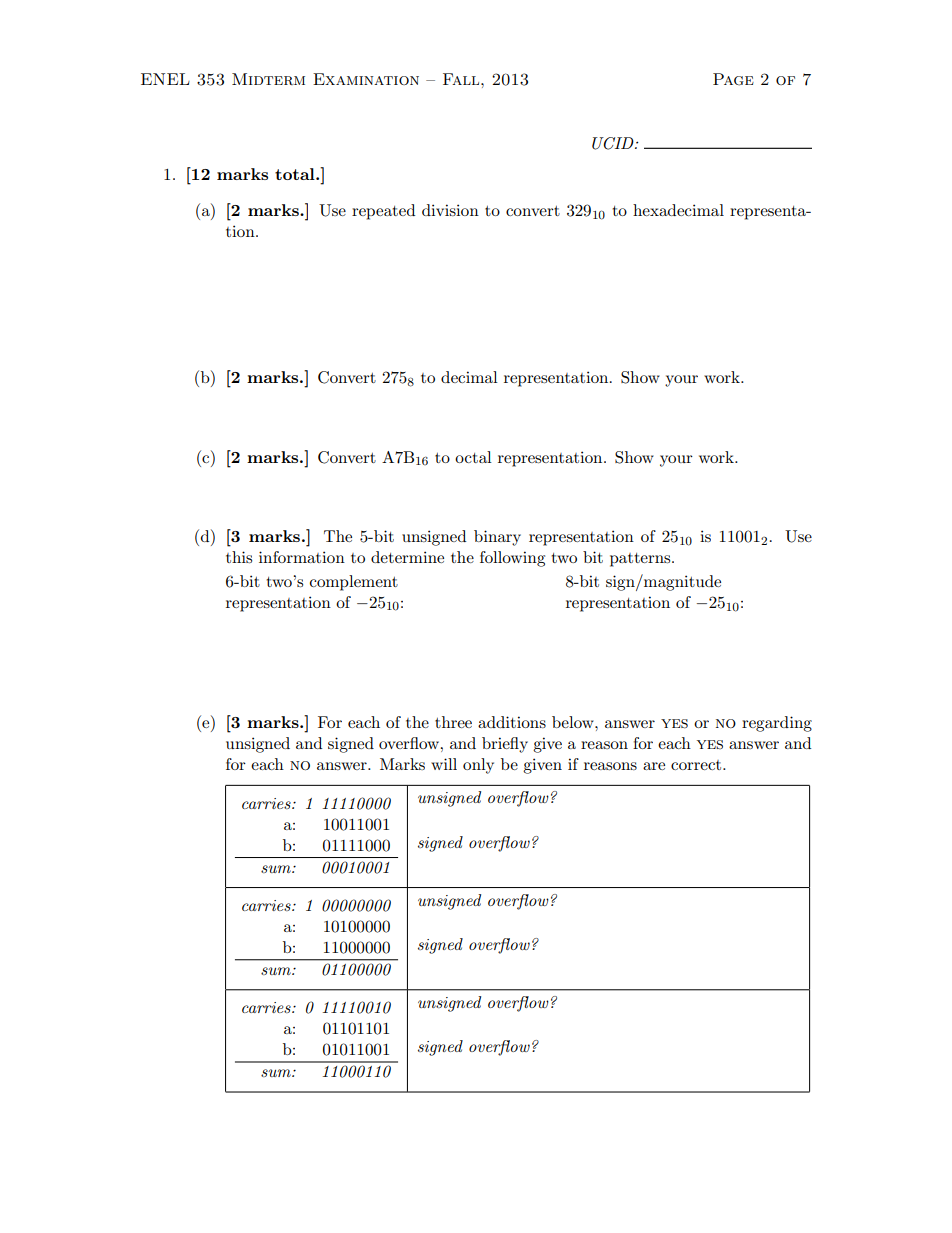 This screenshot has width=952, height=1233. What do you see at coordinates (296, 174) in the screenshot?
I see `total` at bounding box center [296, 174].
